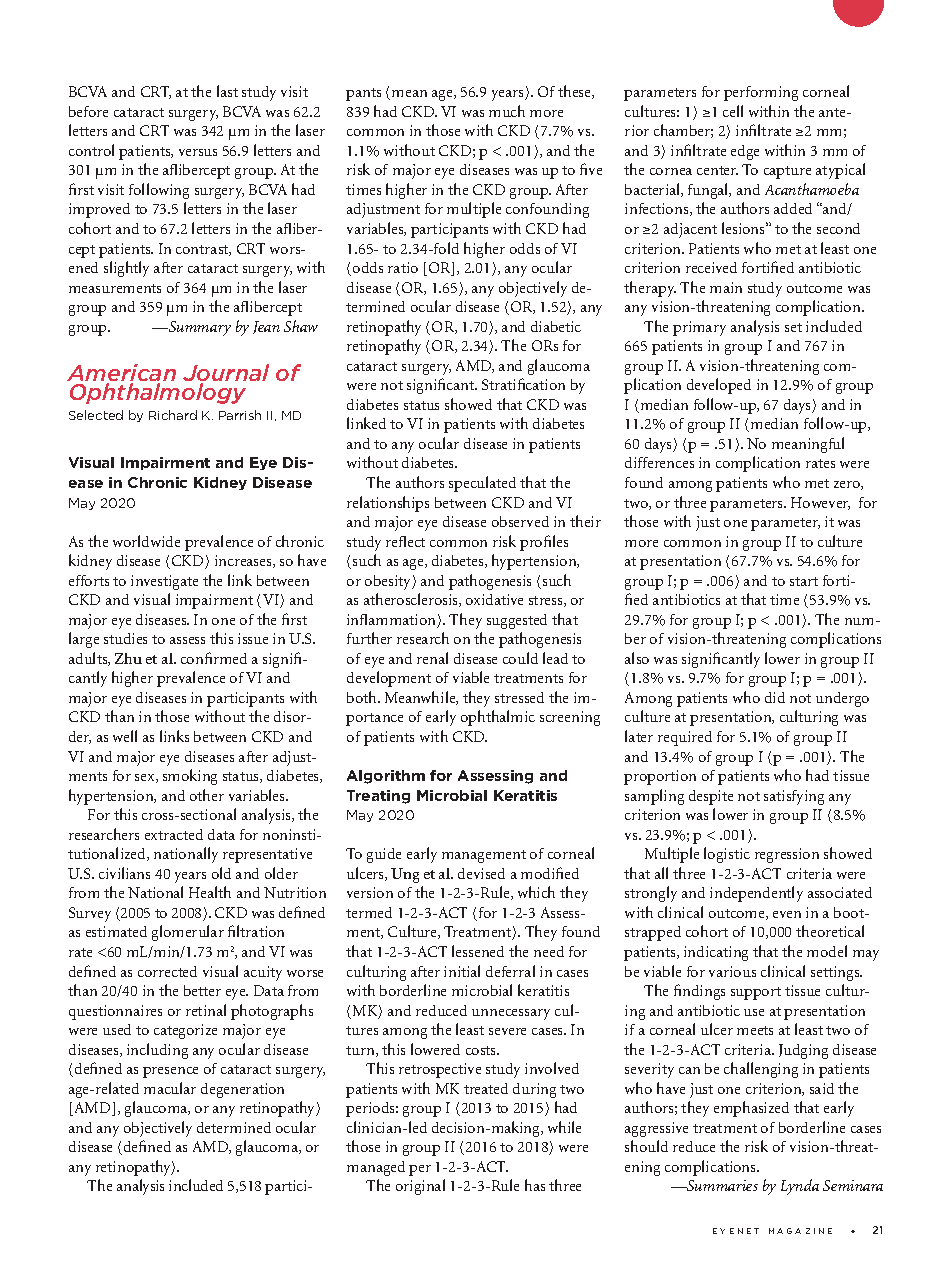  I want to click on renal, so click(432, 658).
